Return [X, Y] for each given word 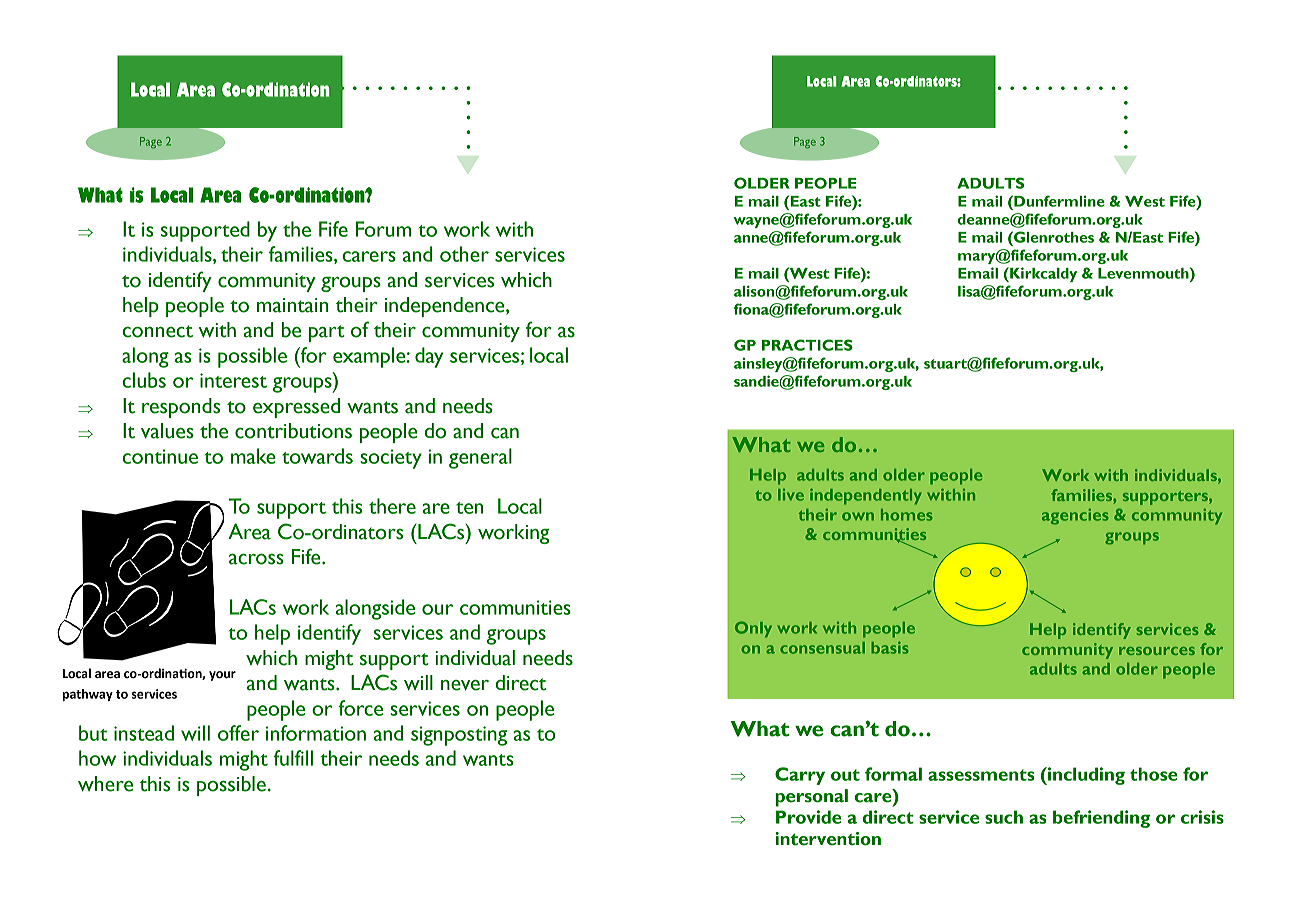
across [256, 559]
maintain [293, 305]
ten [469, 508]
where [105, 784]
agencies [1075, 517]
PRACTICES [807, 345]
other [464, 254]
